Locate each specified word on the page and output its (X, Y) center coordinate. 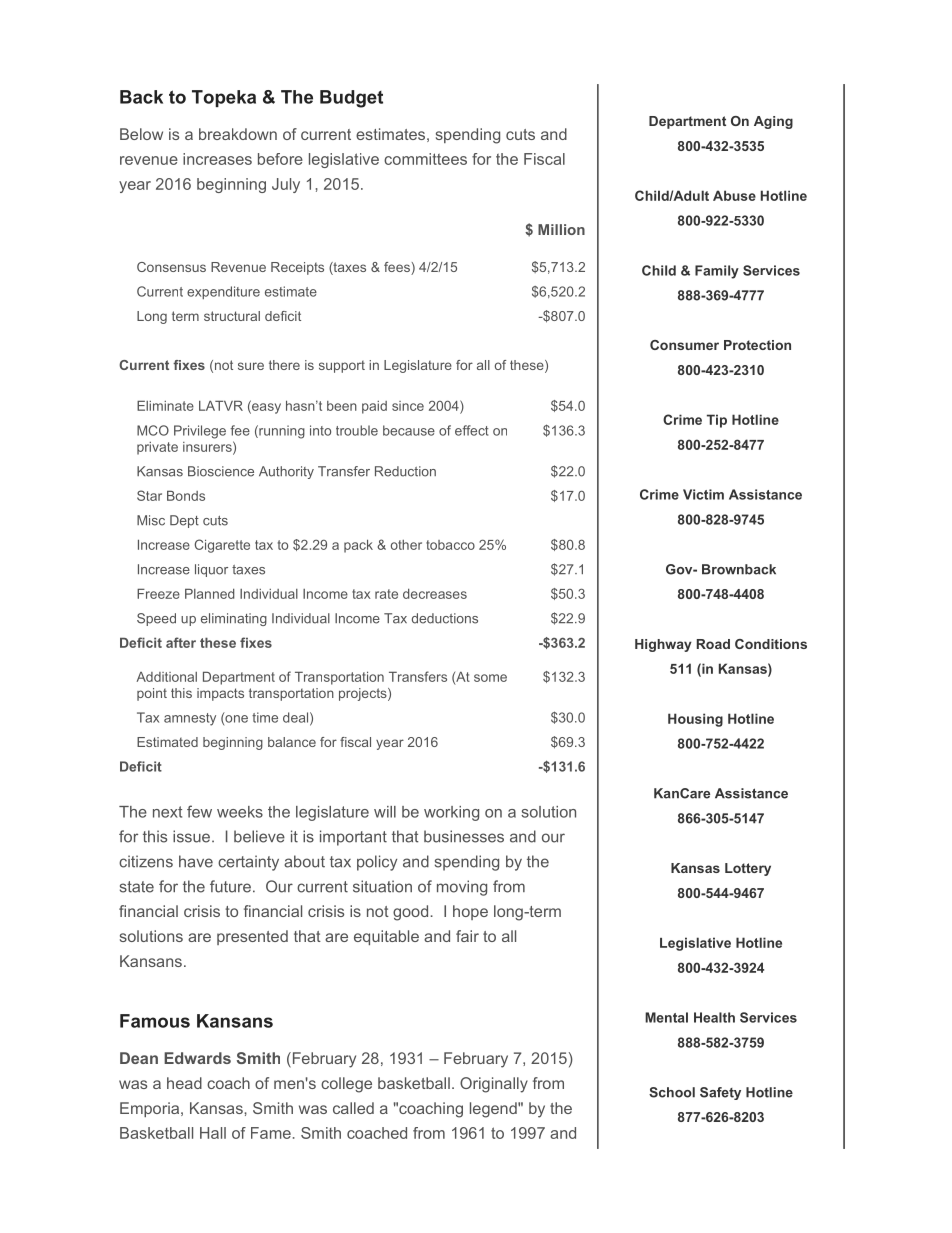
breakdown (238, 134)
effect (471, 430)
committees (425, 159)
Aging (773, 122)
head (184, 1083)
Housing (695, 720)
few (199, 811)
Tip (717, 421)
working (451, 813)
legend (494, 1110)
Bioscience (221, 471)
